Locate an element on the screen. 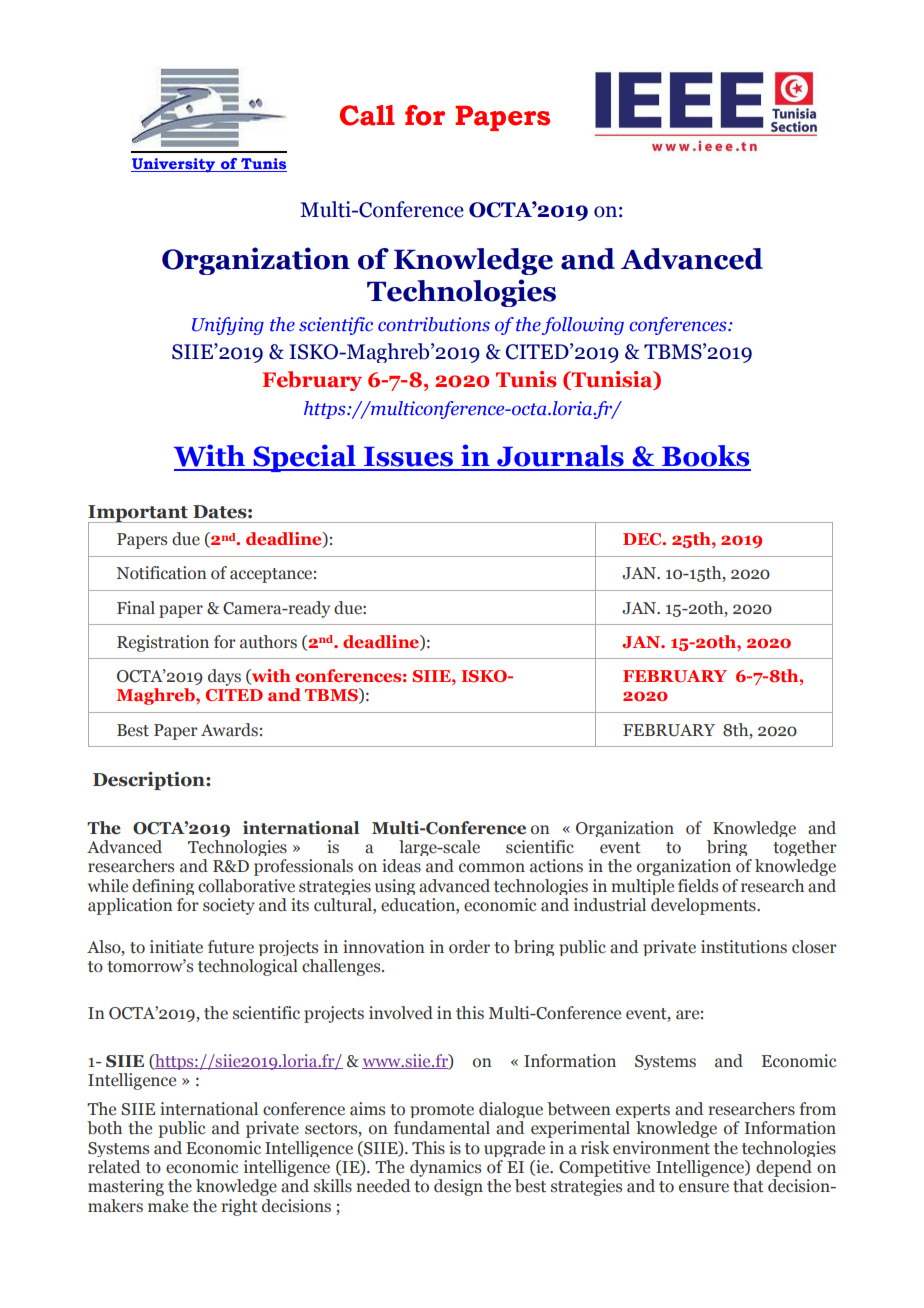 The width and height of the screenshot is (924, 1308). developments is located at coordinates (704, 906).
